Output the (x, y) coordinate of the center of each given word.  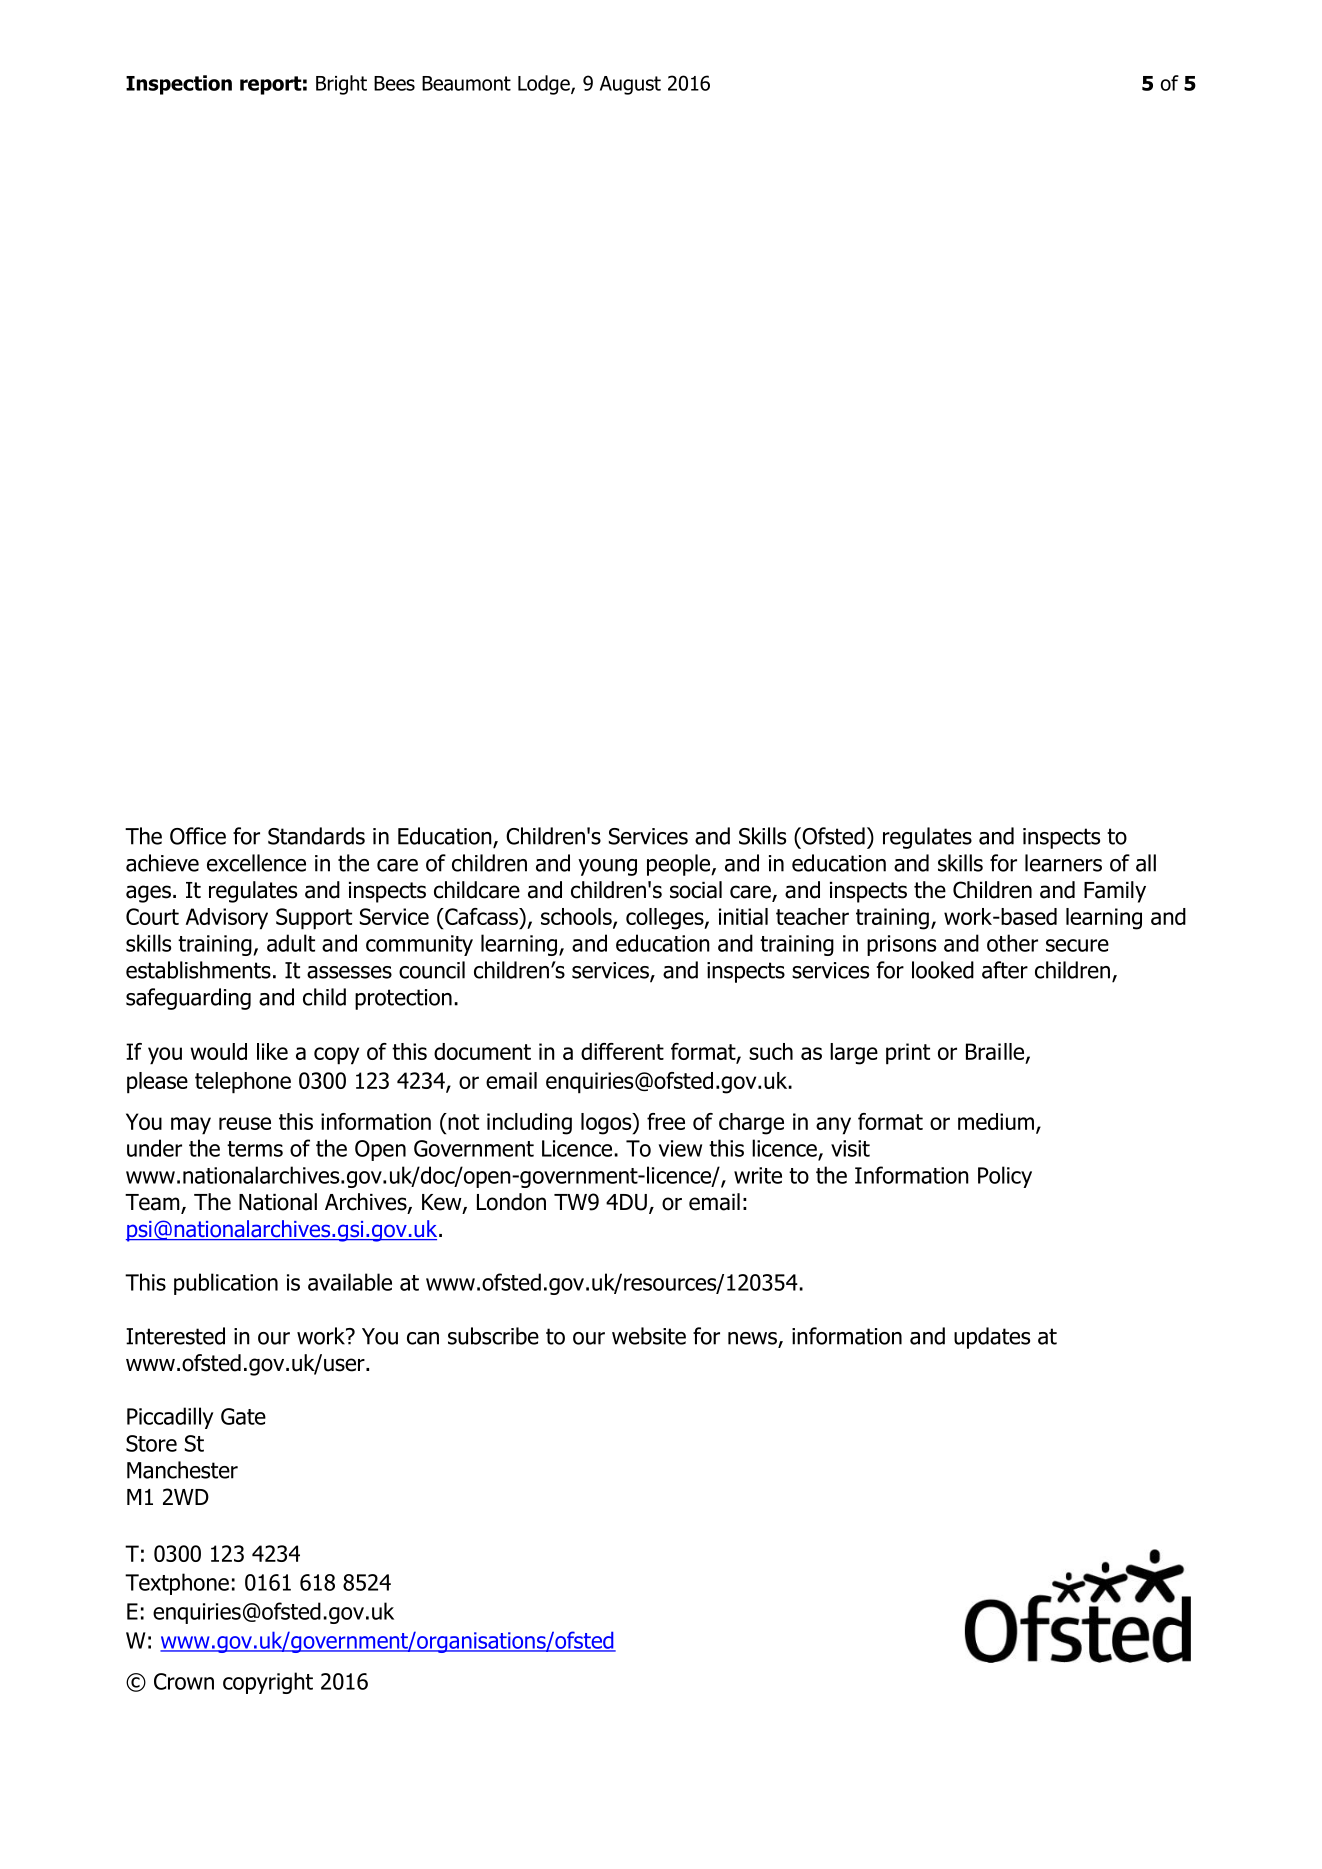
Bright (341, 85)
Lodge (545, 85)
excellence (256, 863)
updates (992, 1338)
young (607, 867)
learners (1063, 863)
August (630, 85)
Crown (184, 1681)
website (649, 1336)
